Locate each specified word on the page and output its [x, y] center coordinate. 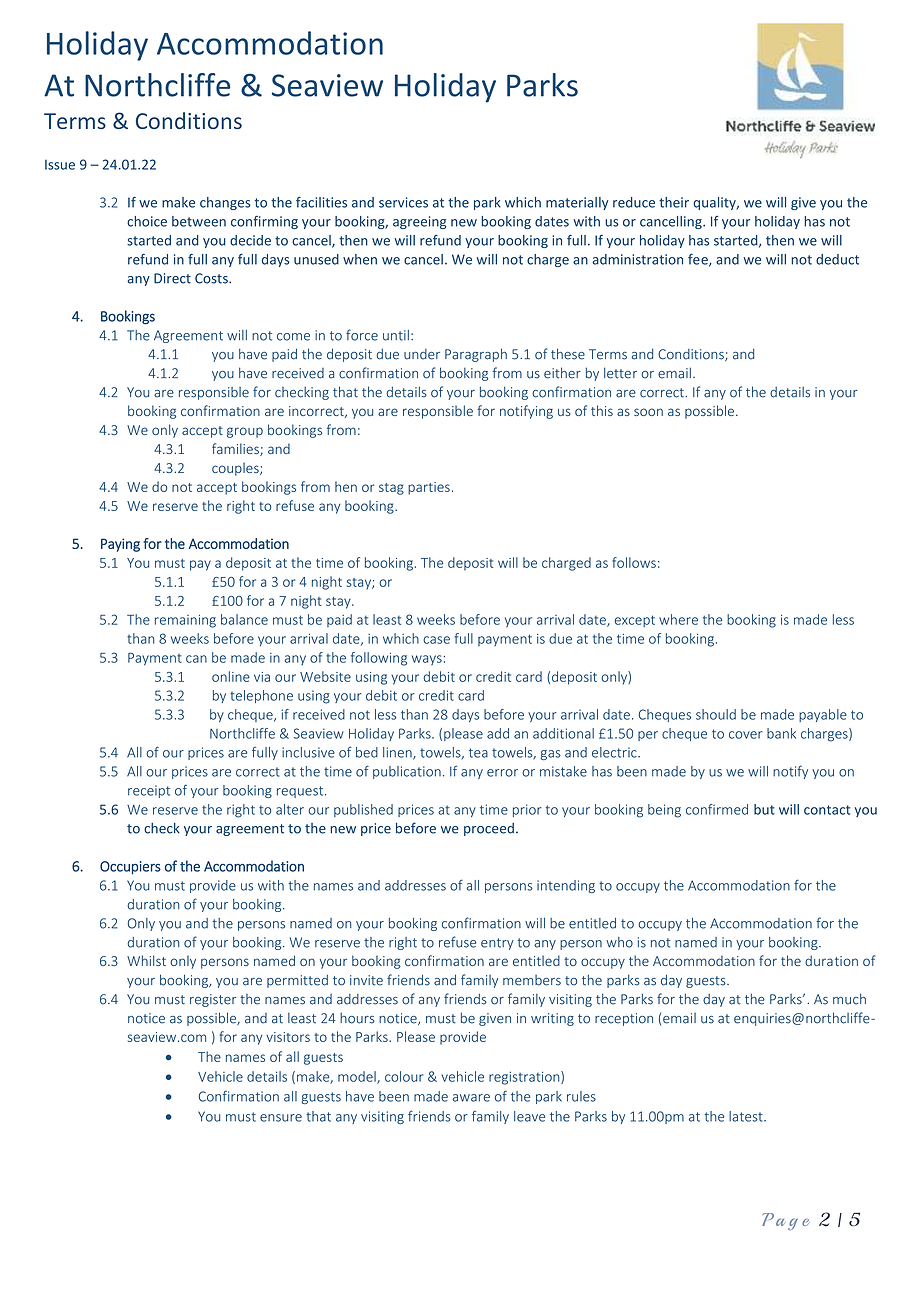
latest [747, 1116]
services [403, 202]
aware [471, 1098]
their [674, 202]
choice [147, 221]
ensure [281, 1118]
